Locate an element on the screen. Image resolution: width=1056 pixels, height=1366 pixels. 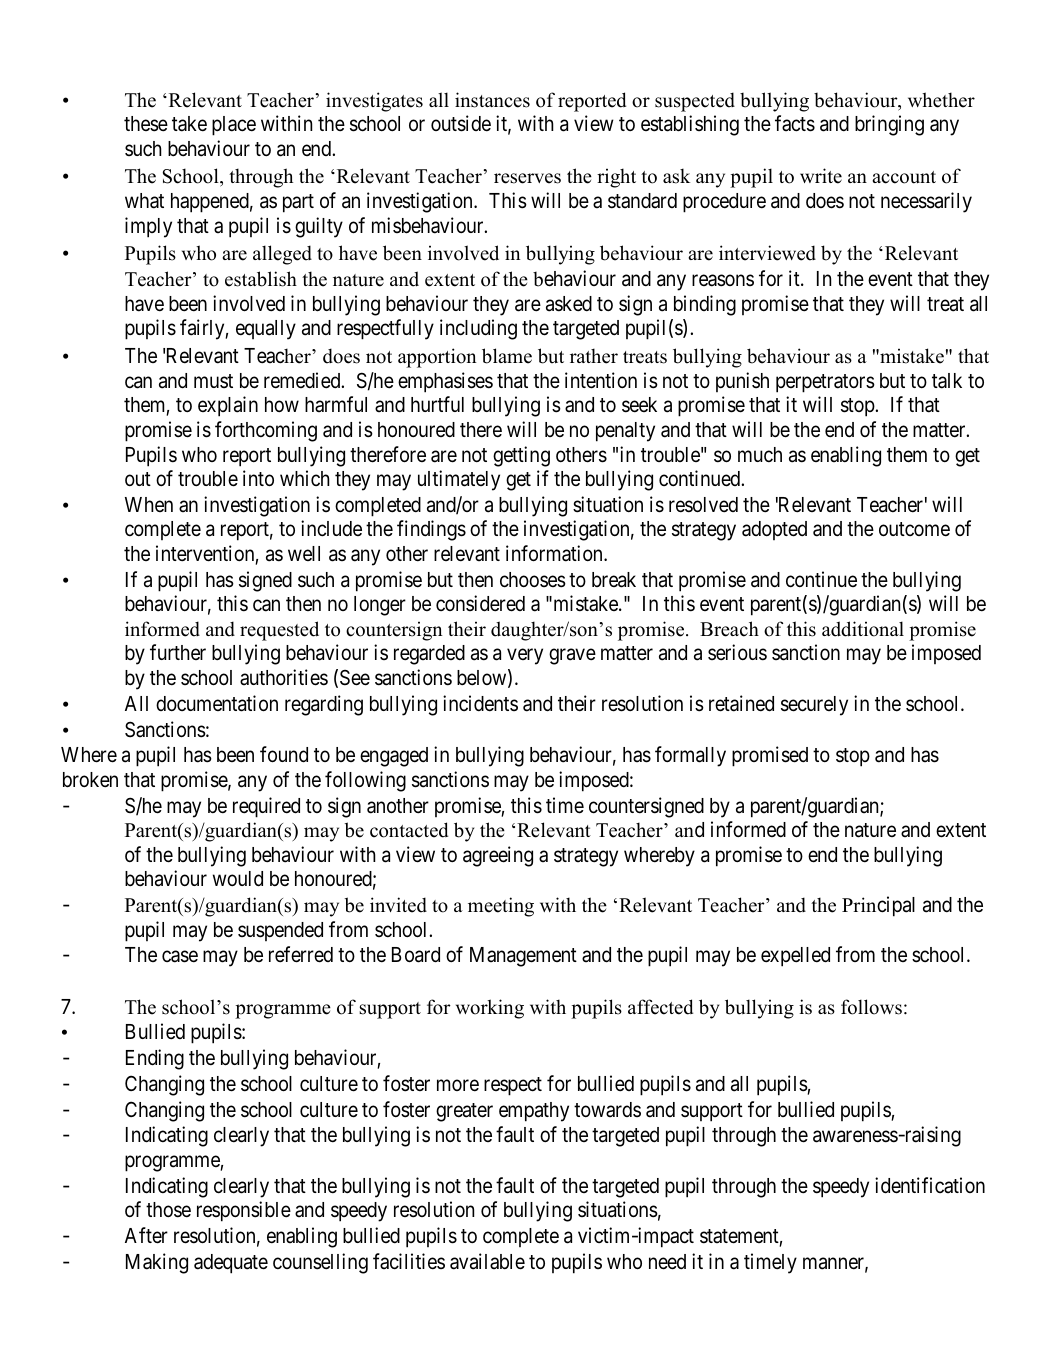
those is located at coordinates (168, 1210).
